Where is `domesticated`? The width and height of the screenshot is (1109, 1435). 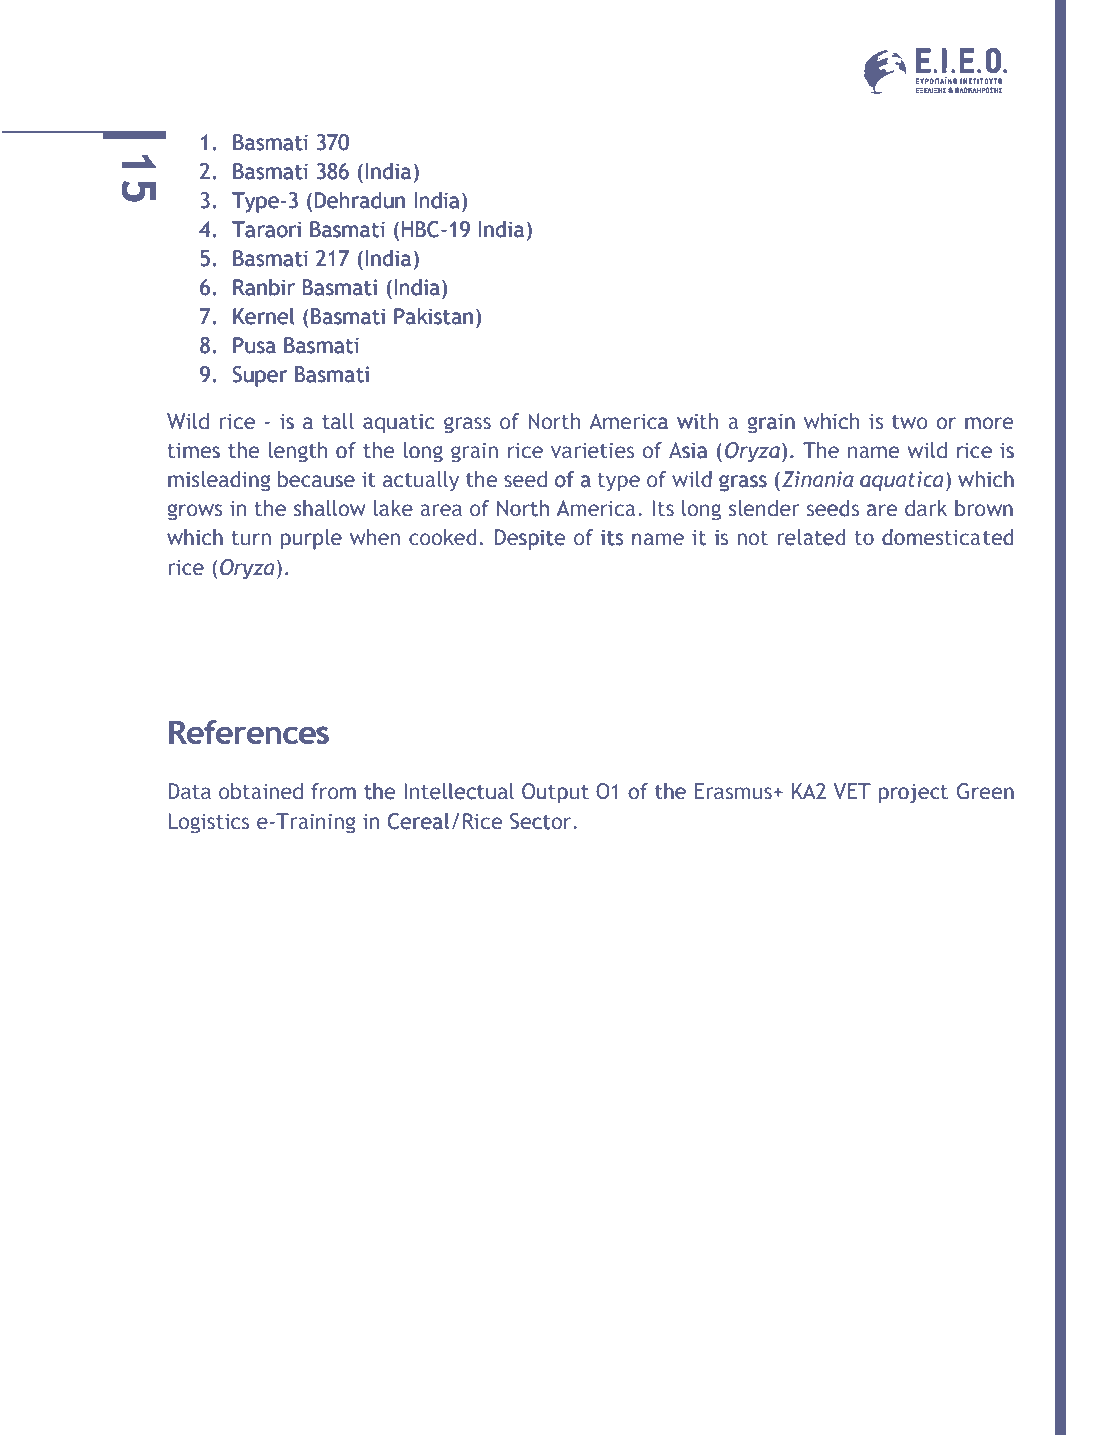
domesticated is located at coordinates (948, 537).
